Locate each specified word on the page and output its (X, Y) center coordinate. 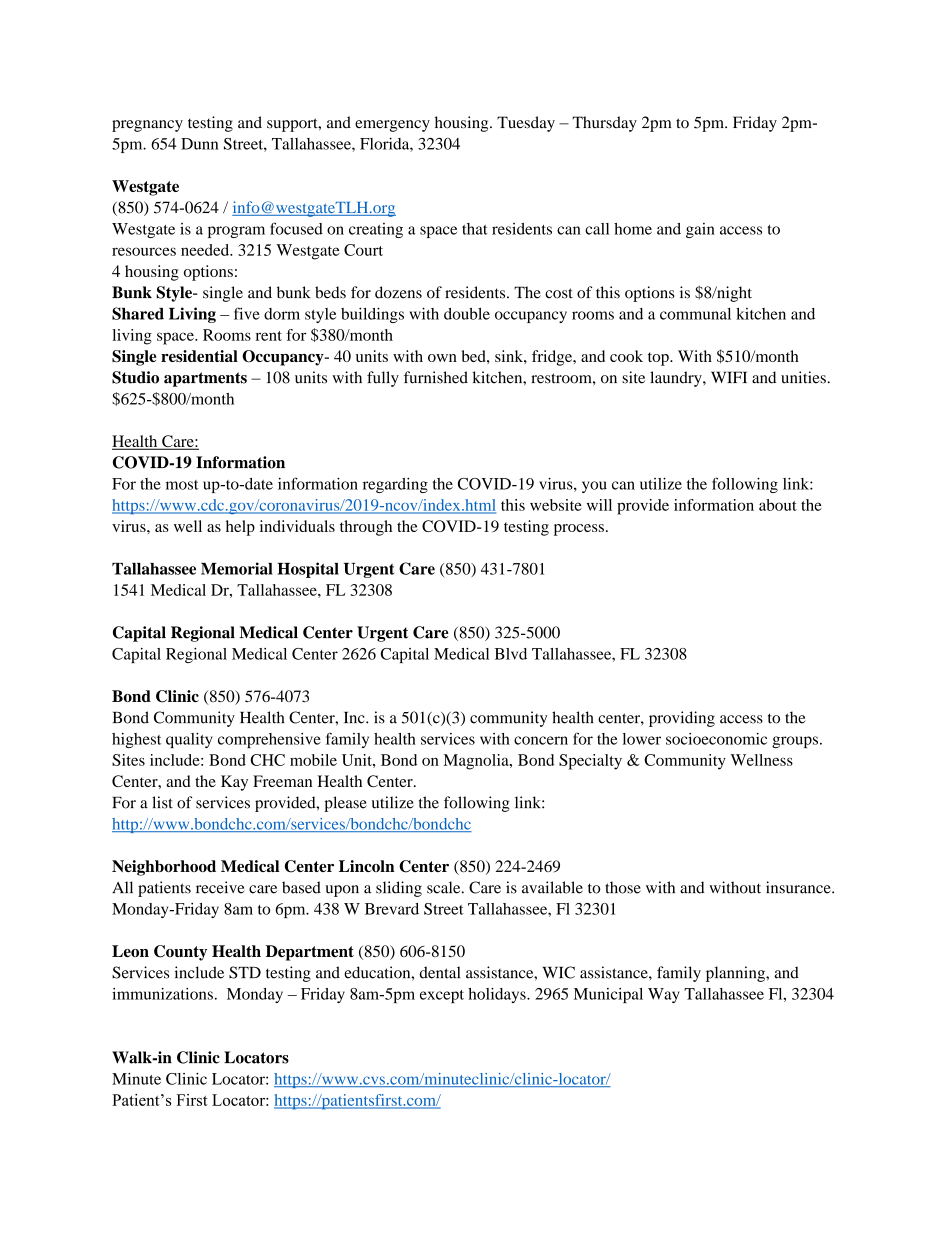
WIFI (729, 377)
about (778, 505)
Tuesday (526, 124)
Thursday (604, 124)
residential (199, 356)
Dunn (199, 144)
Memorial (237, 568)
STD (245, 972)
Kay (234, 783)
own (442, 358)
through (366, 528)
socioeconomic (716, 739)
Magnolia (477, 762)
